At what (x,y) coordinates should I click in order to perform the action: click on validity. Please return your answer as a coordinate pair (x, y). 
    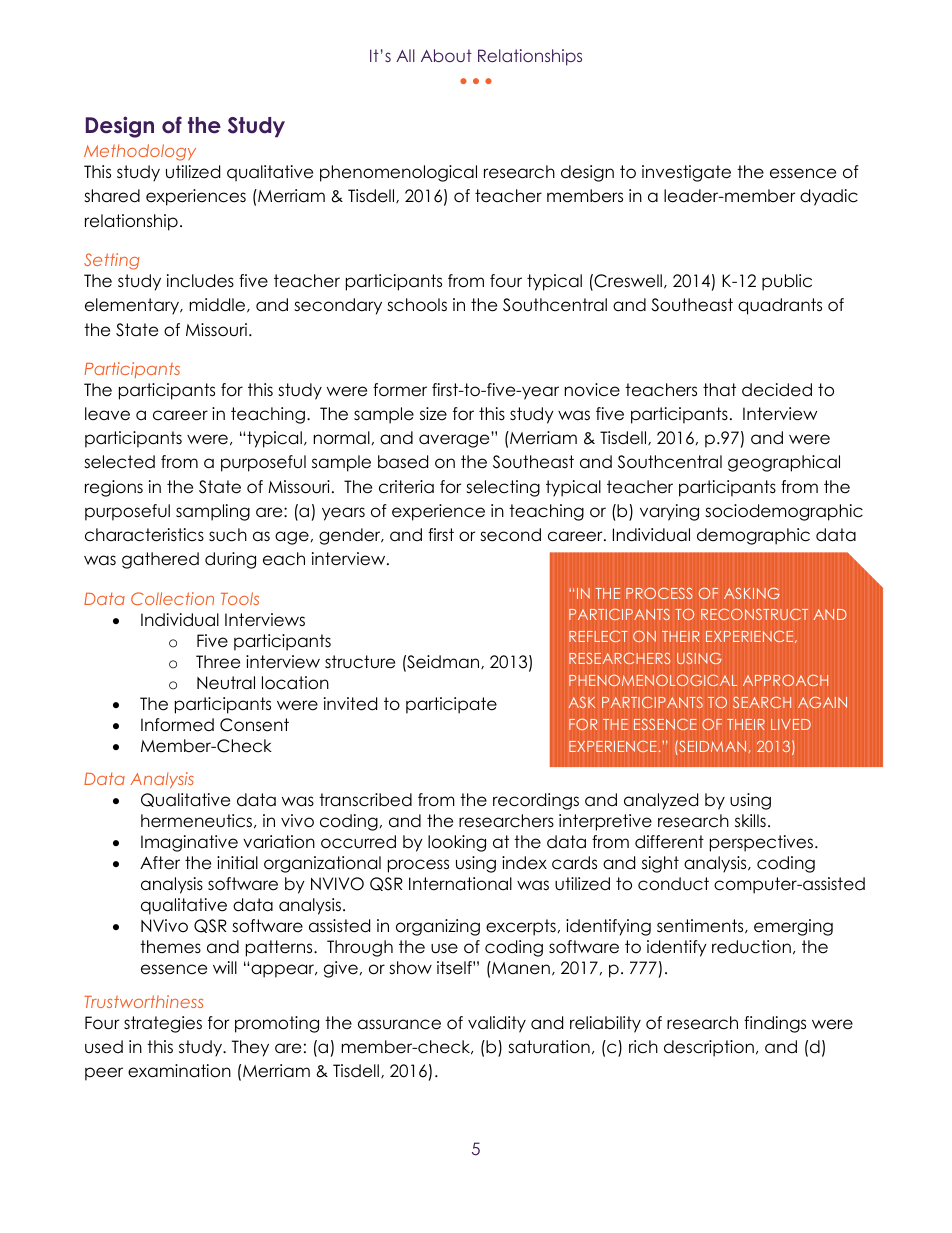
    Looking at the image, I should click on (497, 1024).
